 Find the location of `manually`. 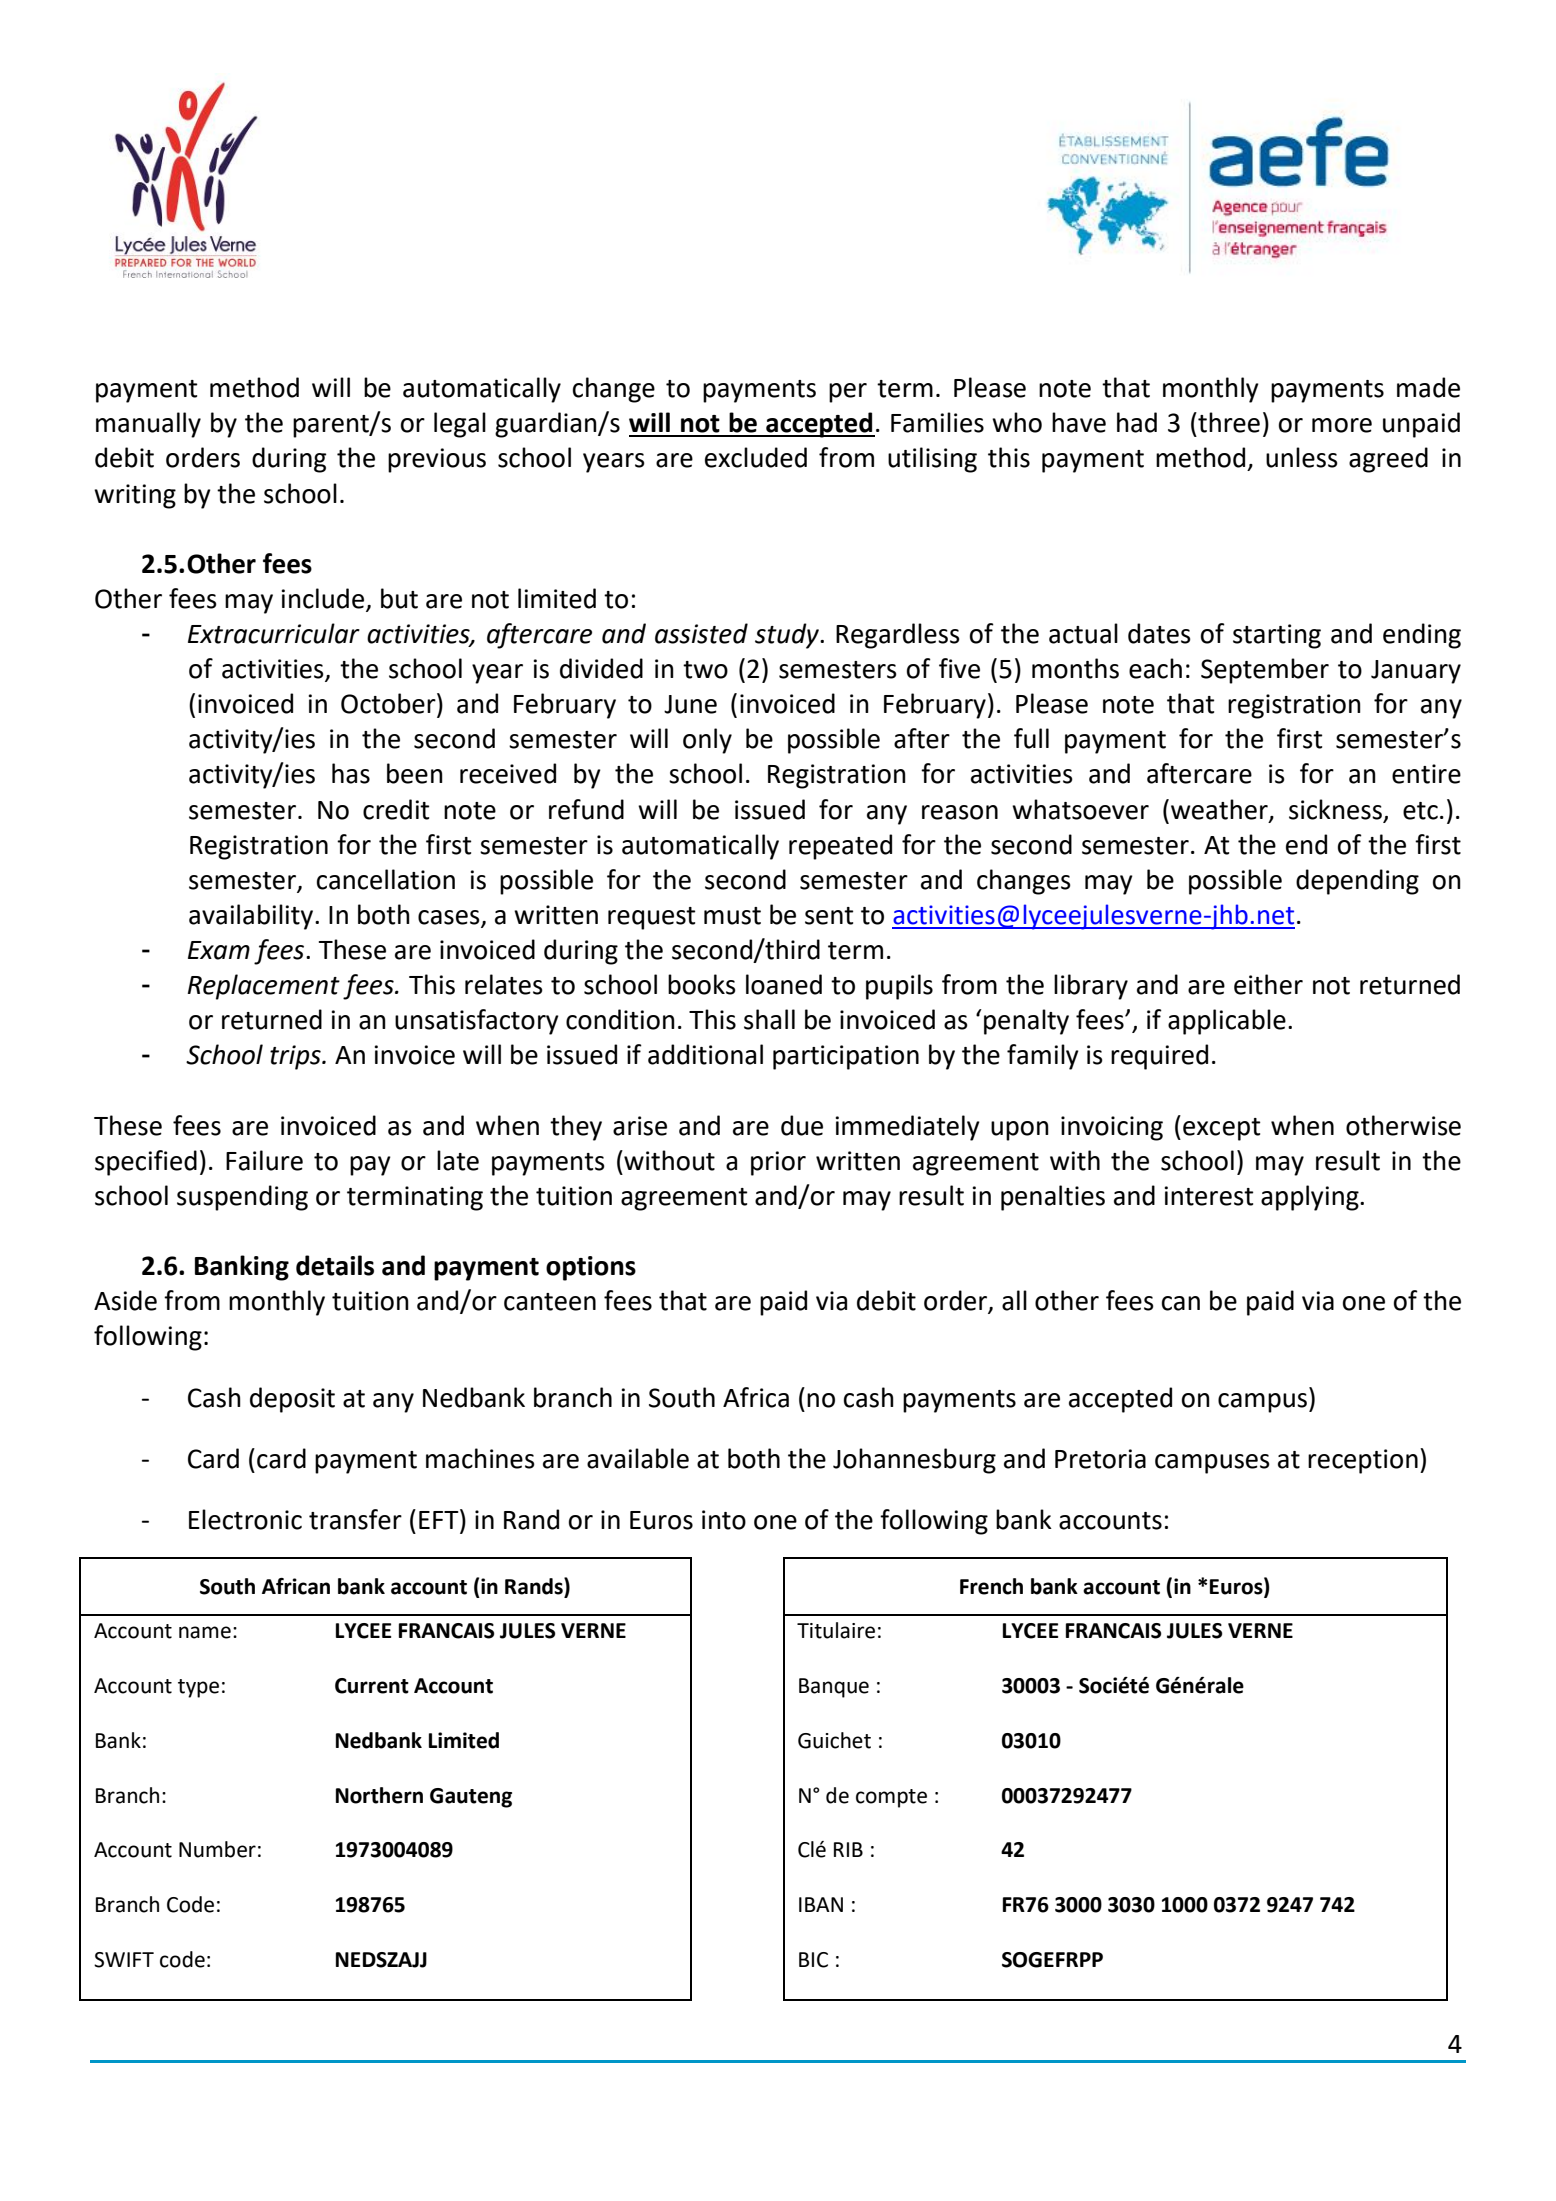

manually is located at coordinates (148, 425).
